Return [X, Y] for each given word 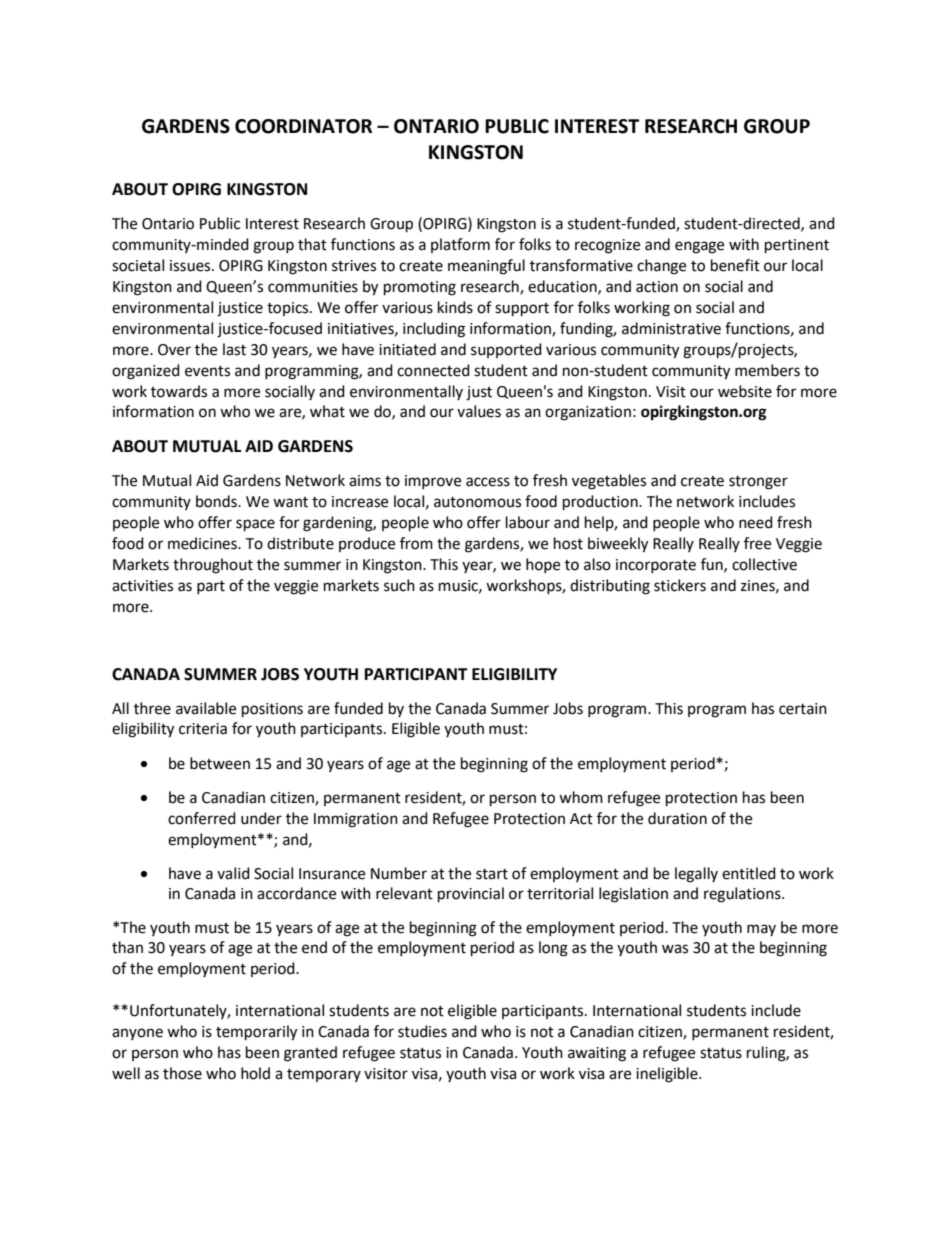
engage [699, 247]
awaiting [597, 1054]
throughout [213, 566]
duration [677, 818]
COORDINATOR [303, 126]
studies [422, 1031]
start [492, 874]
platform [460, 245]
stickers [680, 585]
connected [433, 370]
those [182, 1073]
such [399, 585]
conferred [202, 818]
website [745, 391]
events [207, 371]
